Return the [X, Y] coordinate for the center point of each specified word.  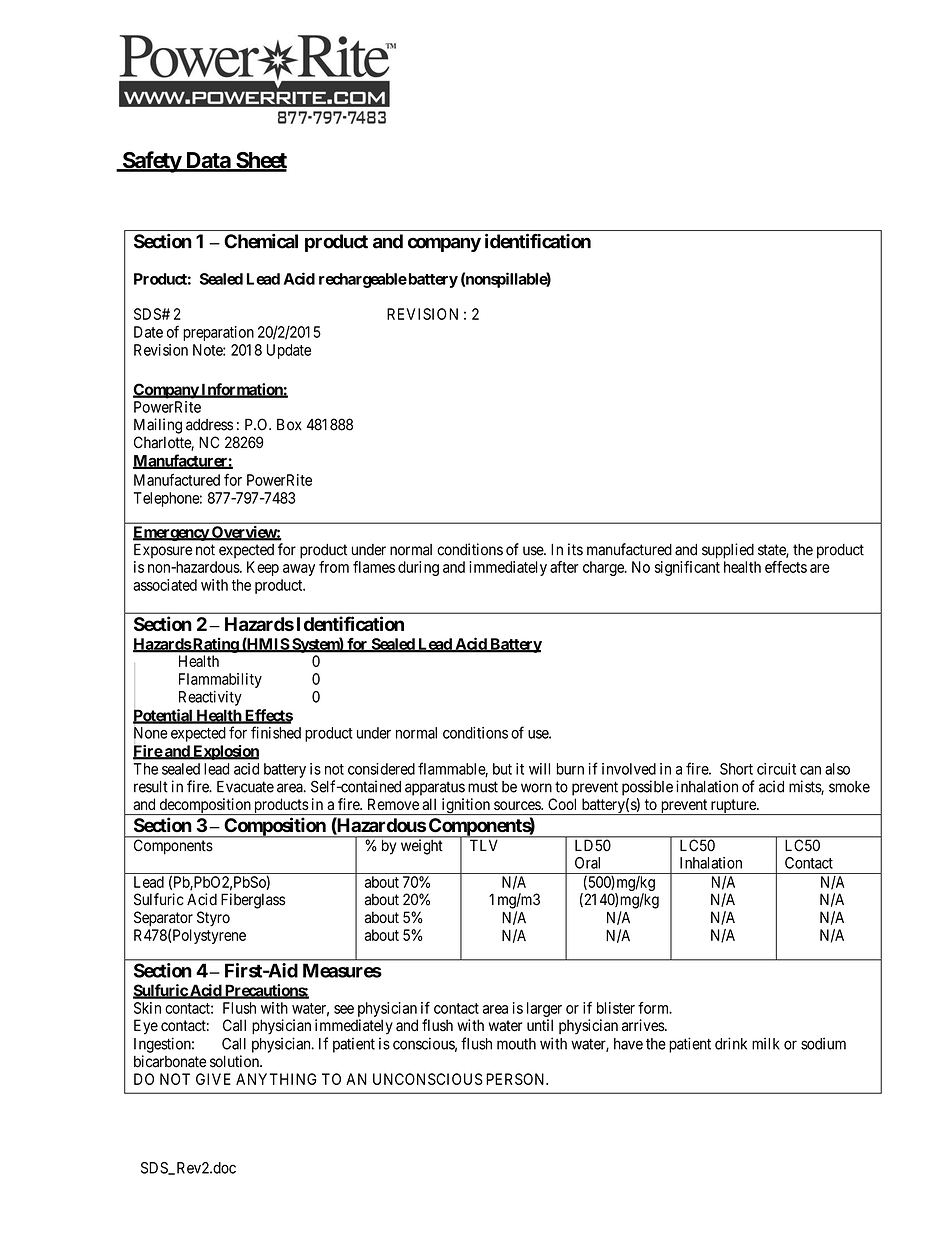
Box [289, 424]
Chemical [261, 241]
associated [165, 585]
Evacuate [245, 787]
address [209, 425]
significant [687, 568]
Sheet [260, 161]
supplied [728, 551]
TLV [483, 845]
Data [207, 161]
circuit [776, 769]
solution [235, 1061]
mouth [516, 1044]
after [564, 567]
